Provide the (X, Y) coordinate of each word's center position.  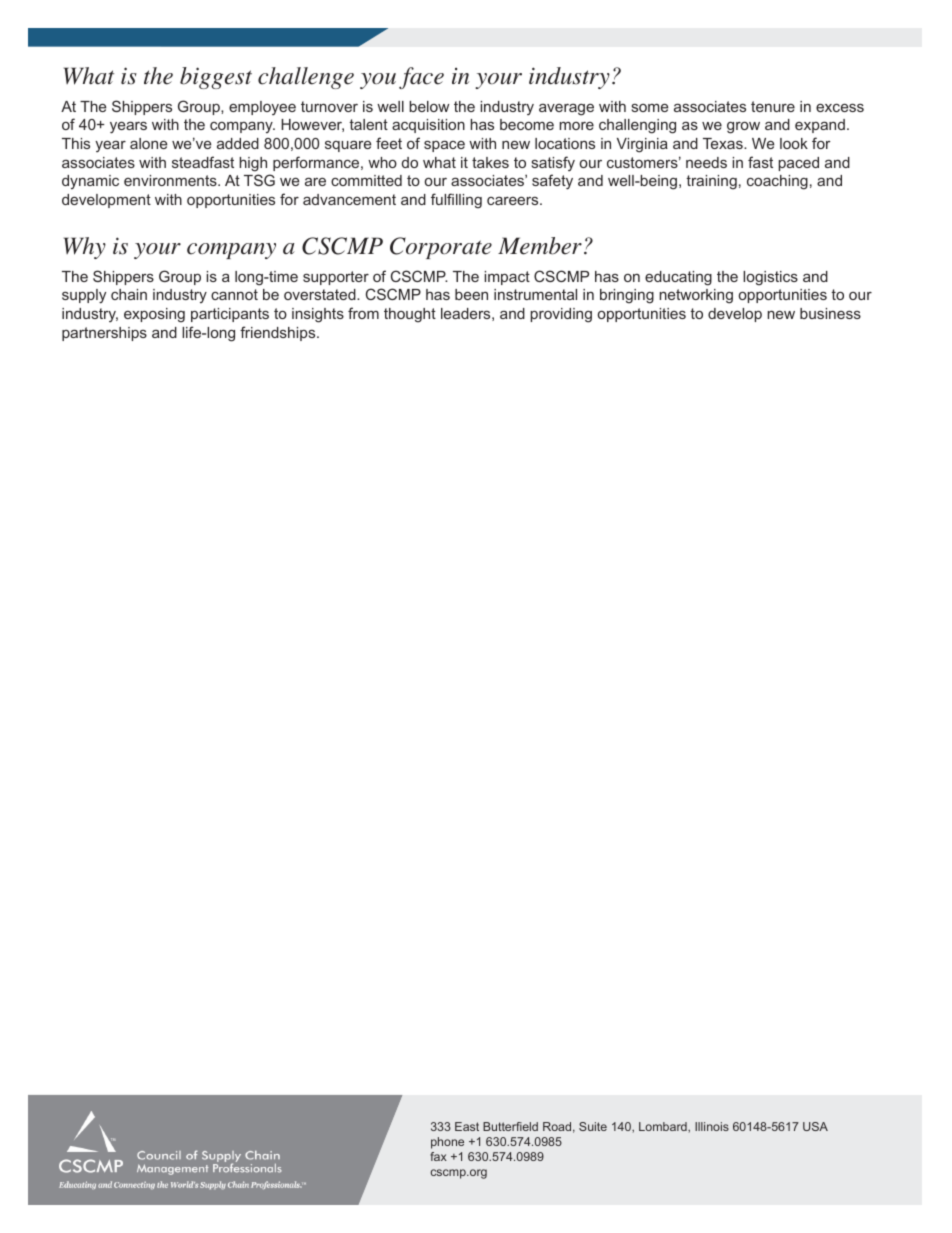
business (830, 313)
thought (410, 315)
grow (743, 127)
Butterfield (510, 1126)
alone (148, 143)
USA (815, 1126)
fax (438, 1156)
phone (447, 1143)
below (429, 106)
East (467, 1126)
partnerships (104, 334)
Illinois (712, 1126)
